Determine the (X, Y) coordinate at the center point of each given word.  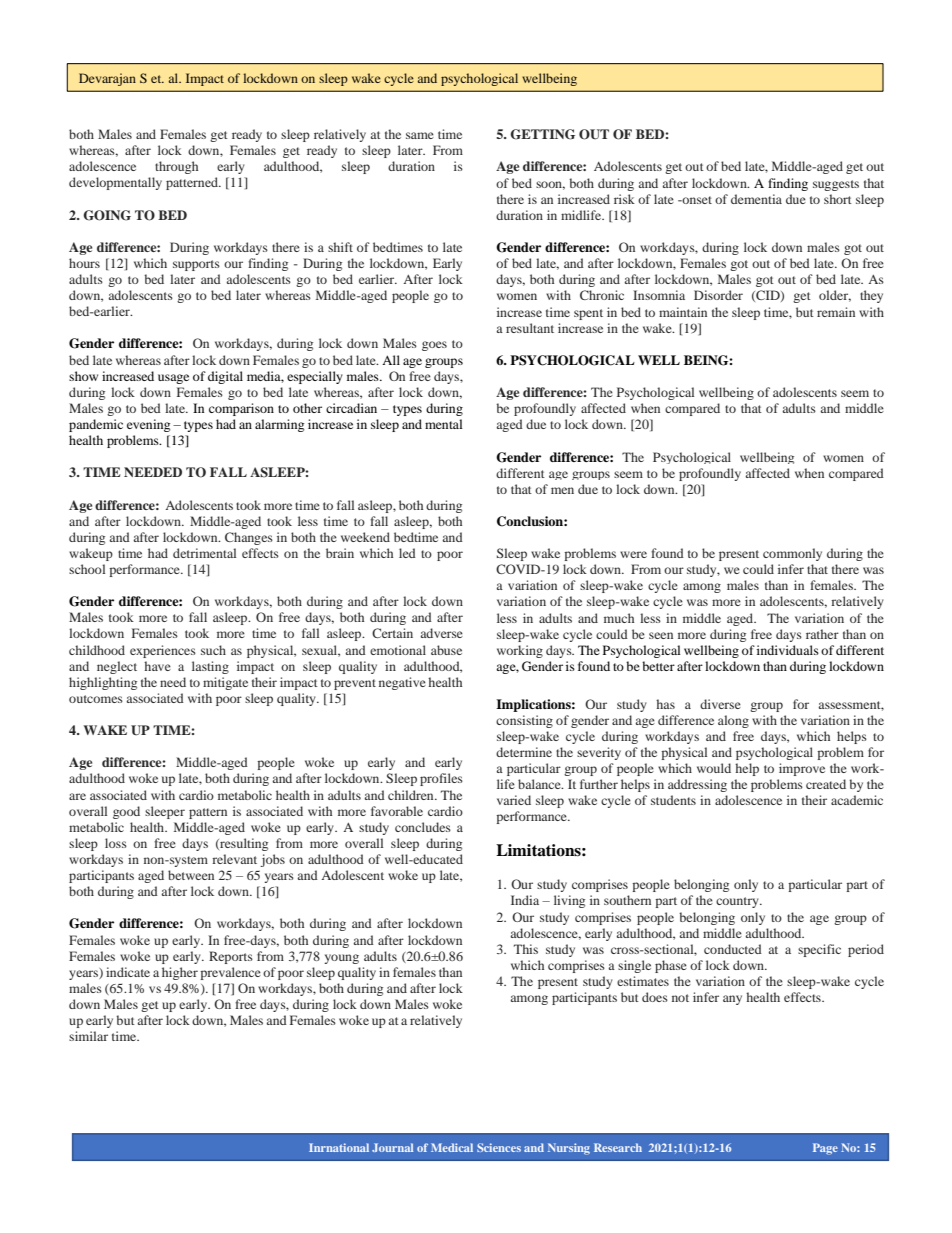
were (633, 554)
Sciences (499, 1147)
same (420, 135)
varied (514, 800)
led (407, 553)
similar (88, 1036)
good (126, 812)
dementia (756, 199)
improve (802, 769)
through (176, 167)
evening (148, 425)
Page (825, 1149)
